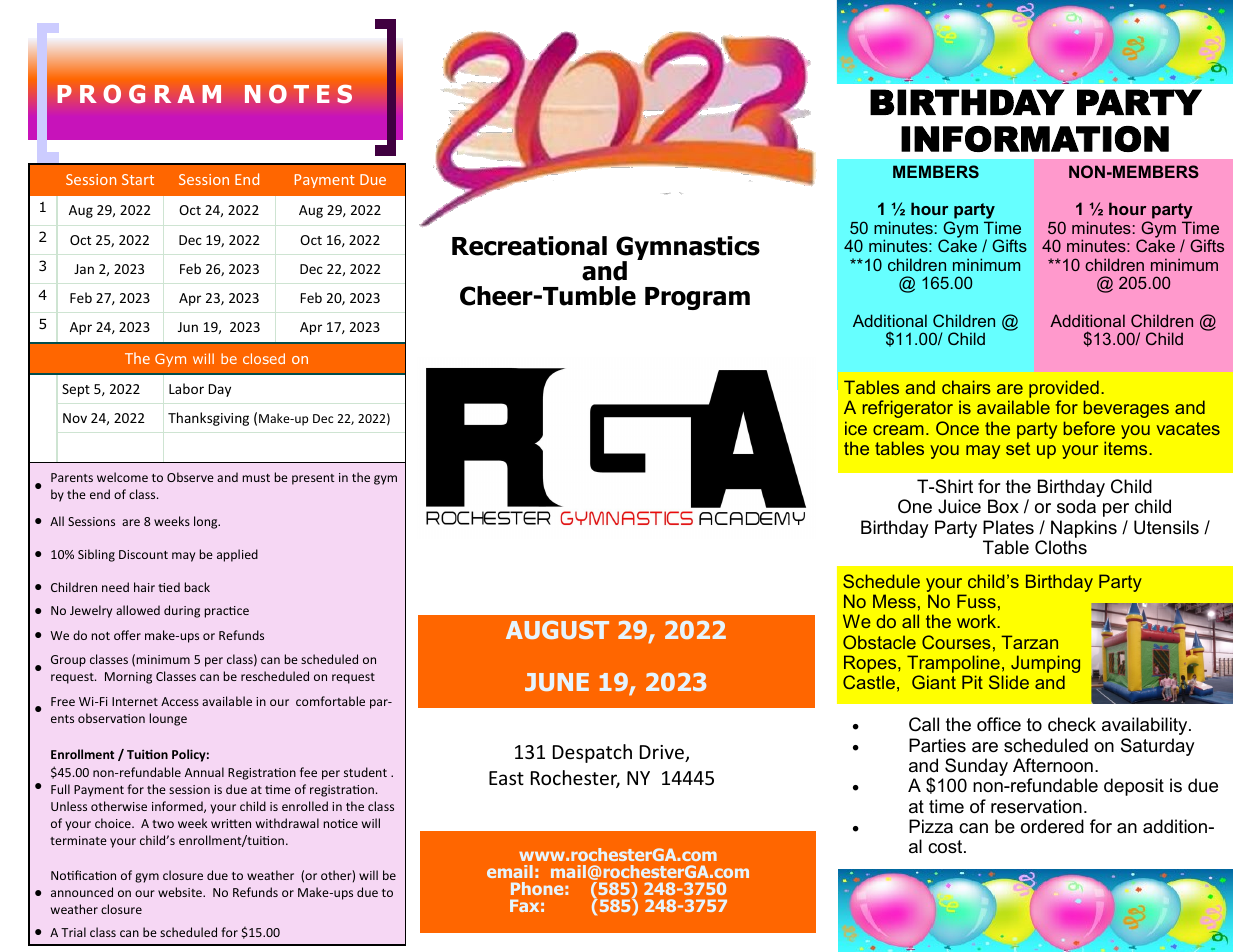 The width and height of the image is (1233, 952). Describe the element at coordinates (592, 753) in the image. I see `Despatch` at that location.
